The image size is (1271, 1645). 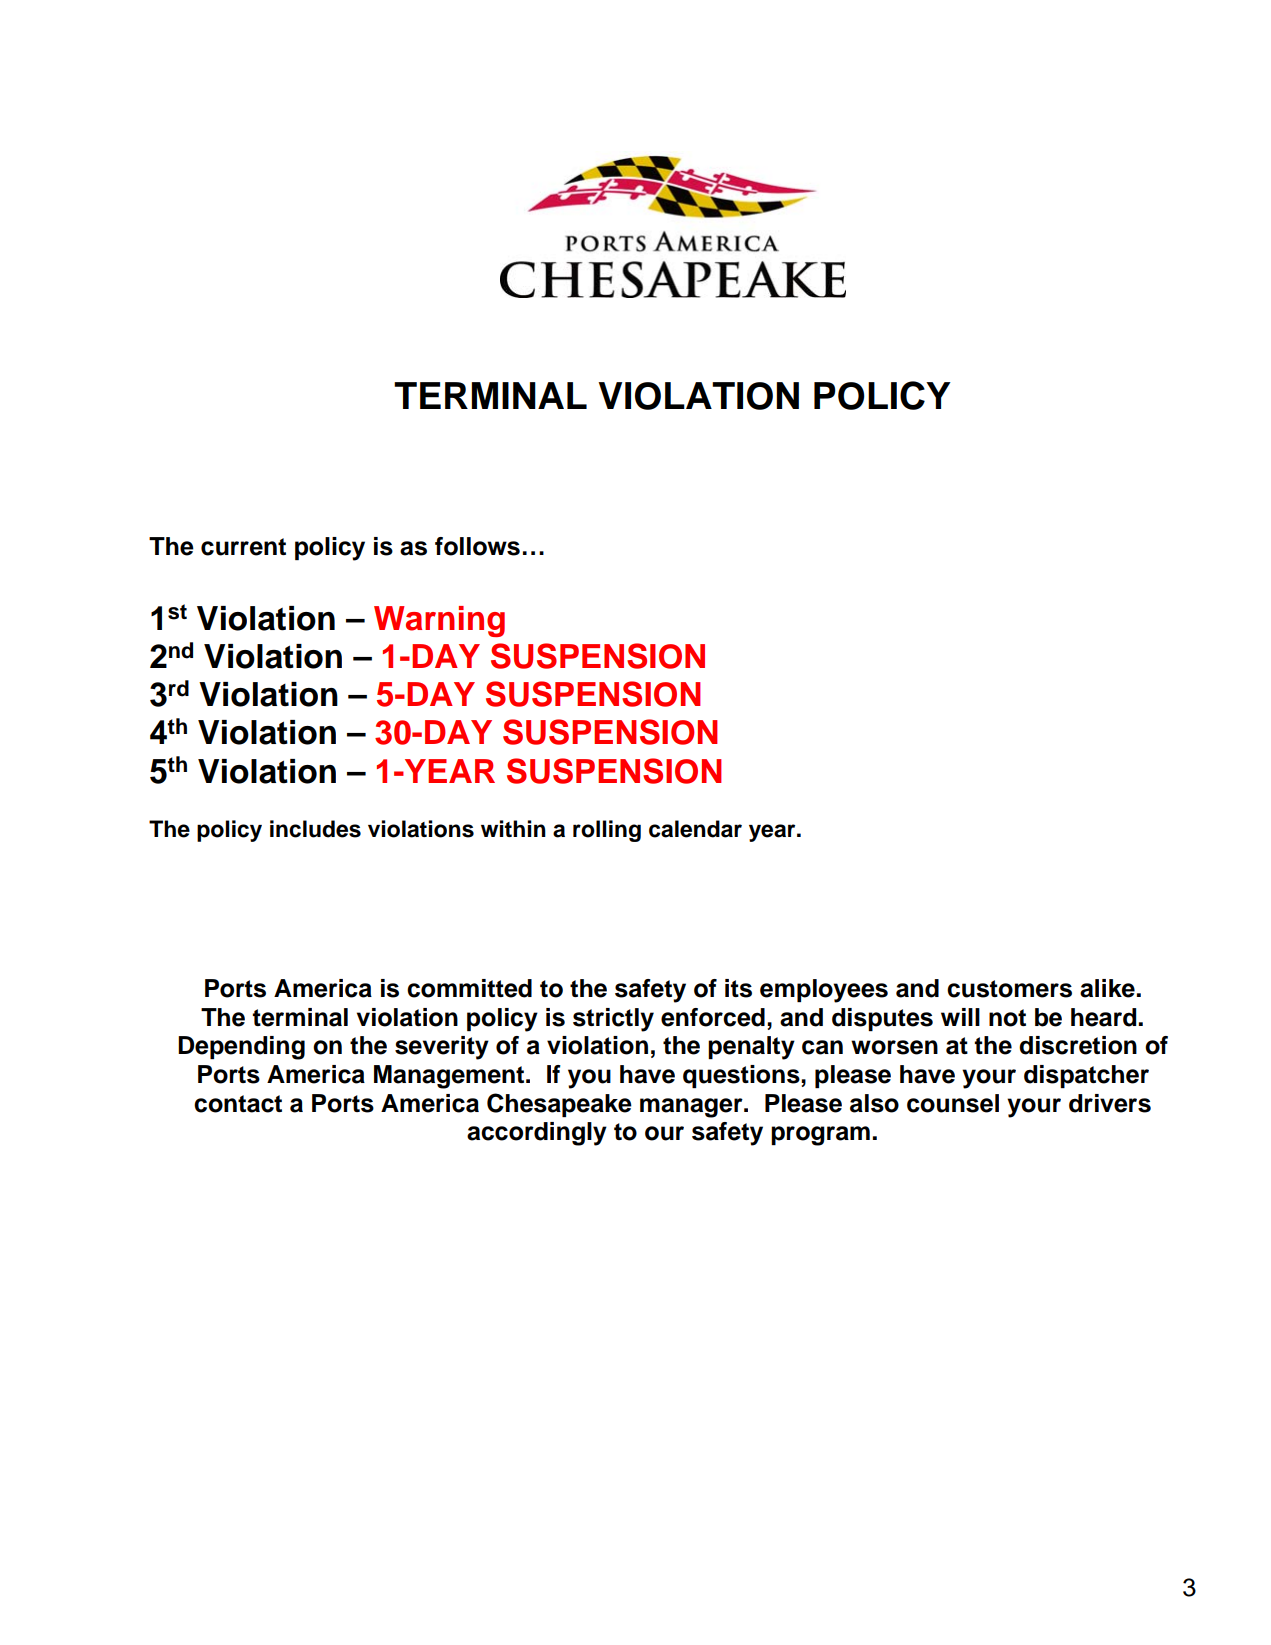 What do you see at coordinates (243, 547) in the page?
I see `current` at bounding box center [243, 547].
